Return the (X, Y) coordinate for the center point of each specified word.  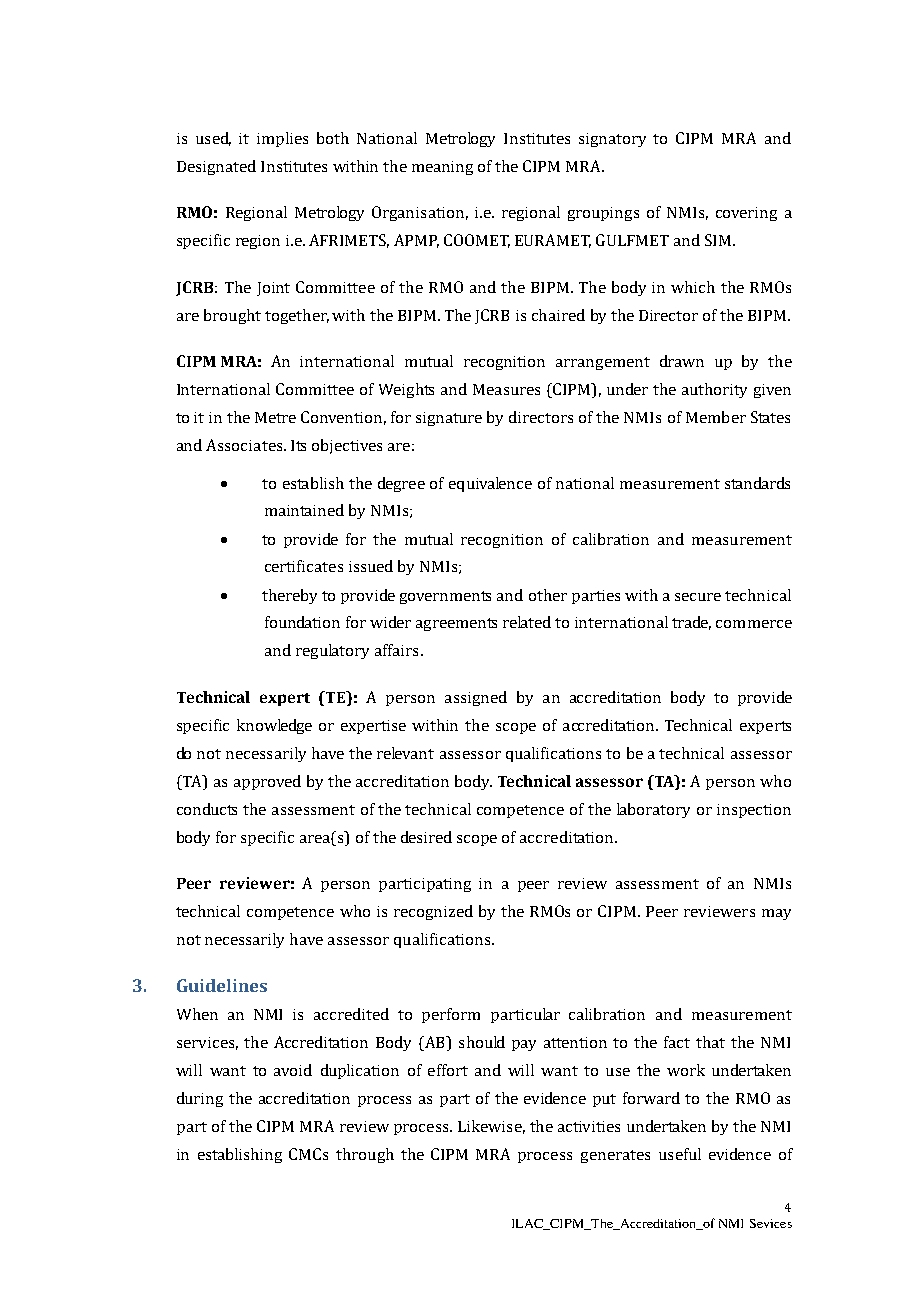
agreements (456, 624)
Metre (275, 417)
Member (716, 417)
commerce (754, 624)
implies (282, 139)
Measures (506, 389)
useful (680, 1154)
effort (448, 1070)
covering (746, 214)
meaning (442, 168)
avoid (293, 1070)
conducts (207, 809)
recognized (433, 912)
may (776, 914)
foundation (302, 622)
